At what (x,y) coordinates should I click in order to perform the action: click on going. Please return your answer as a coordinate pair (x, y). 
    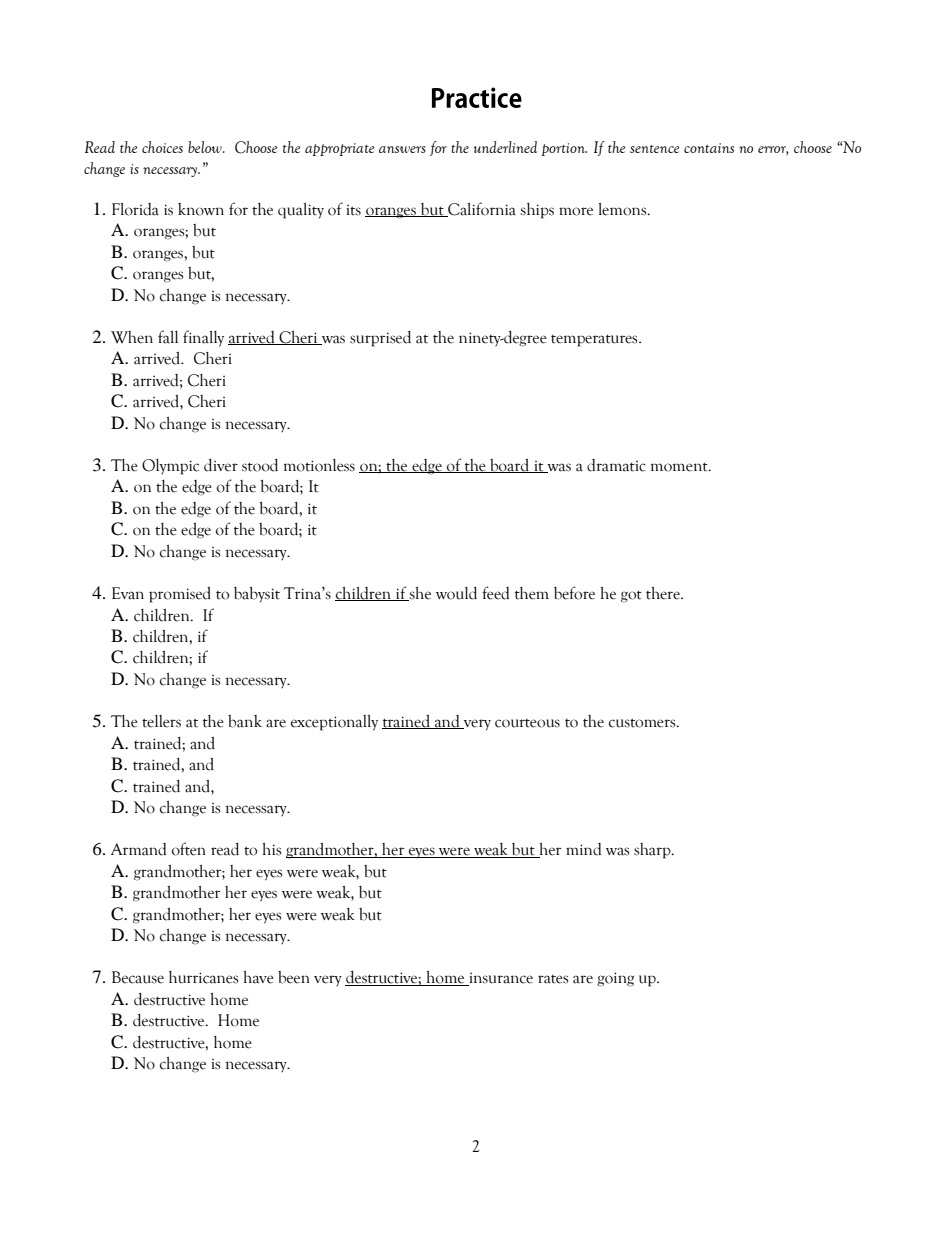
    Looking at the image, I should click on (615, 979).
